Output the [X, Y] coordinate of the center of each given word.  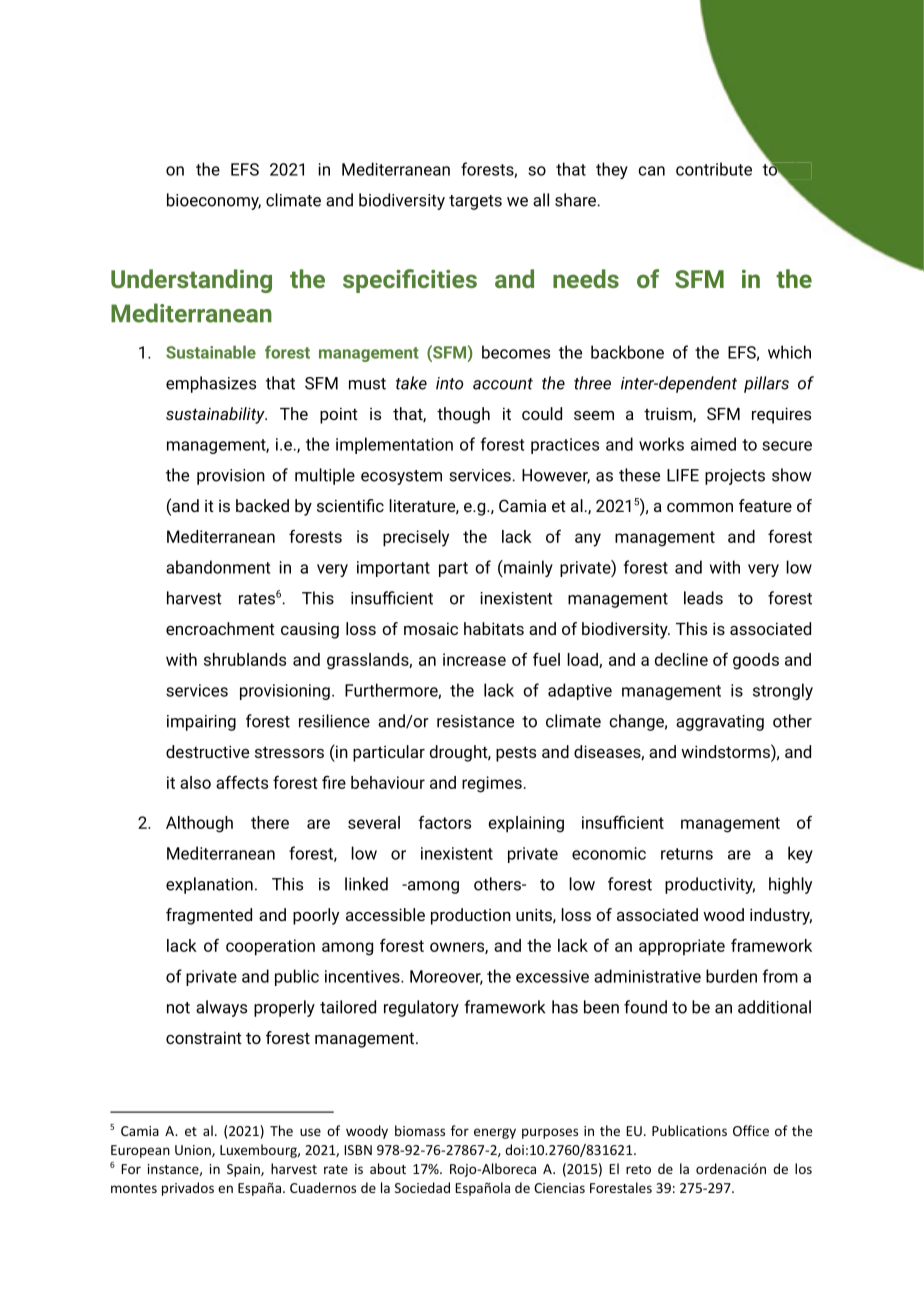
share [576, 200]
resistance [475, 721]
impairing [201, 723]
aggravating [720, 723]
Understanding [191, 281]
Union [194, 1151]
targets [475, 202]
